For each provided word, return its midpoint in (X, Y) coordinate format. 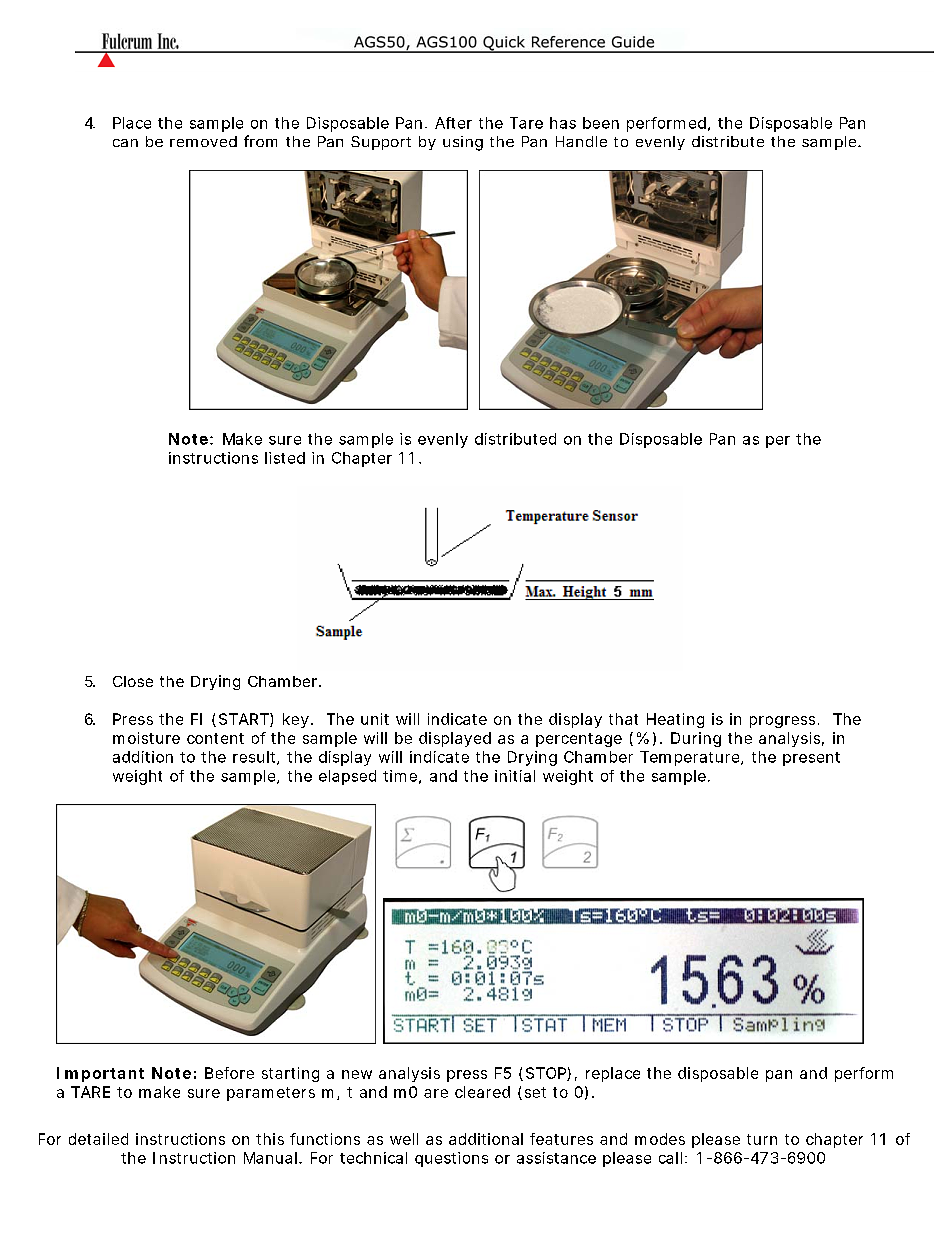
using (463, 143)
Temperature (691, 758)
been (601, 123)
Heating (675, 720)
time (400, 776)
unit (375, 719)
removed (203, 141)
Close (133, 681)
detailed (98, 1139)
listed (285, 458)
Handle (581, 141)
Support (381, 143)
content (215, 738)
